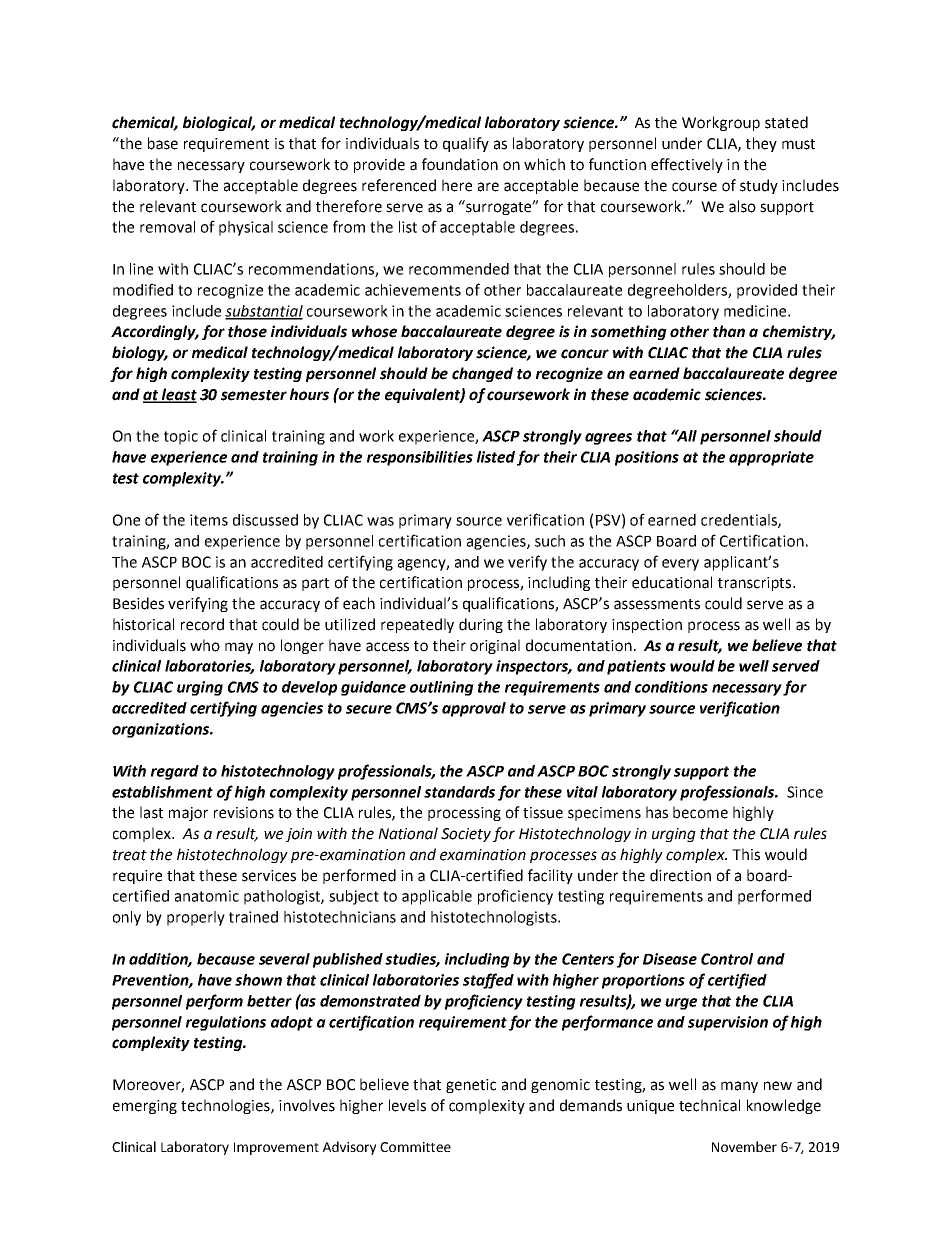 This screenshot has width=952, height=1233. What do you see at coordinates (474, 709) in the screenshot?
I see `approval` at bounding box center [474, 709].
